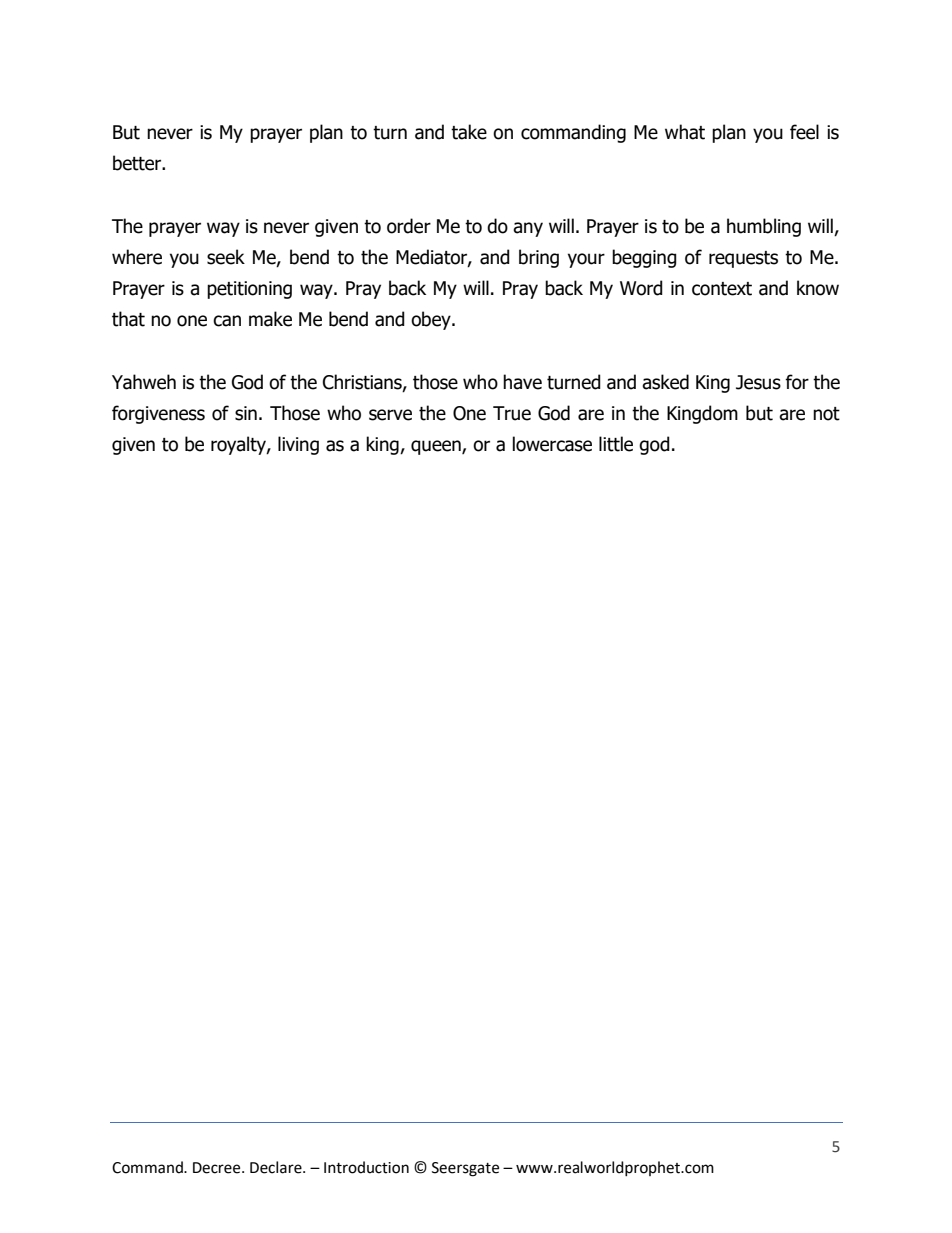 The image size is (952, 1233). What do you see at coordinates (226, 257) in the screenshot?
I see `seek` at bounding box center [226, 257].
